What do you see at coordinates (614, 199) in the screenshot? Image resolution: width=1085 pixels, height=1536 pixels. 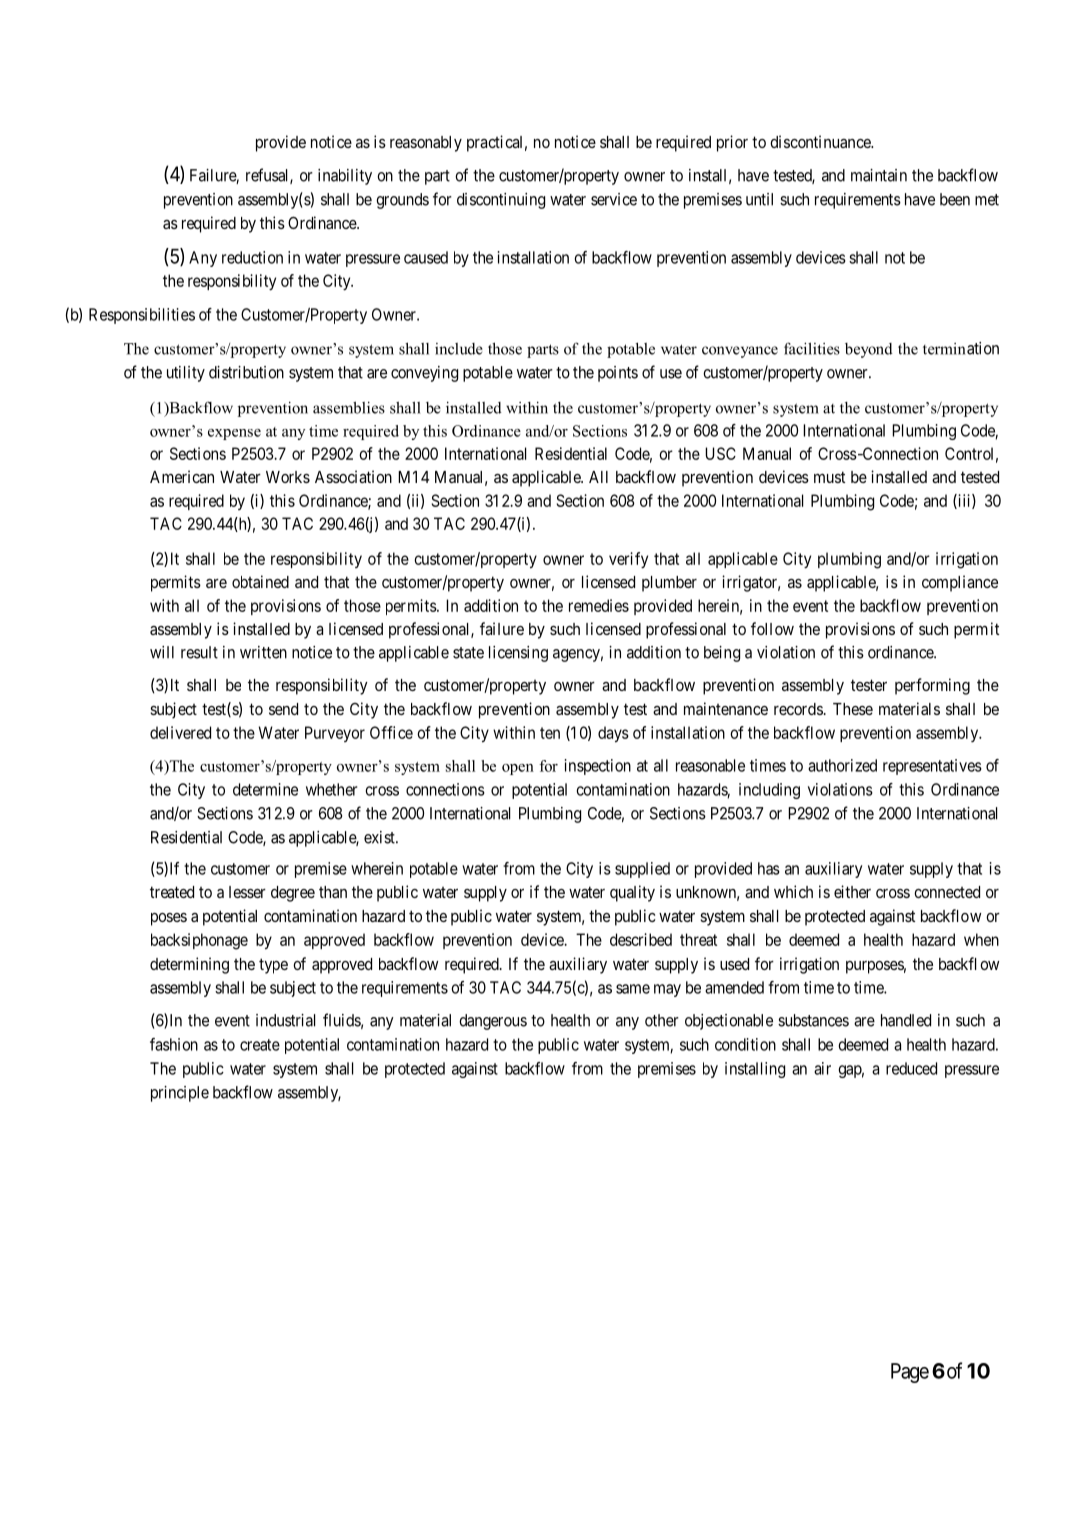 I see `service` at bounding box center [614, 199].
